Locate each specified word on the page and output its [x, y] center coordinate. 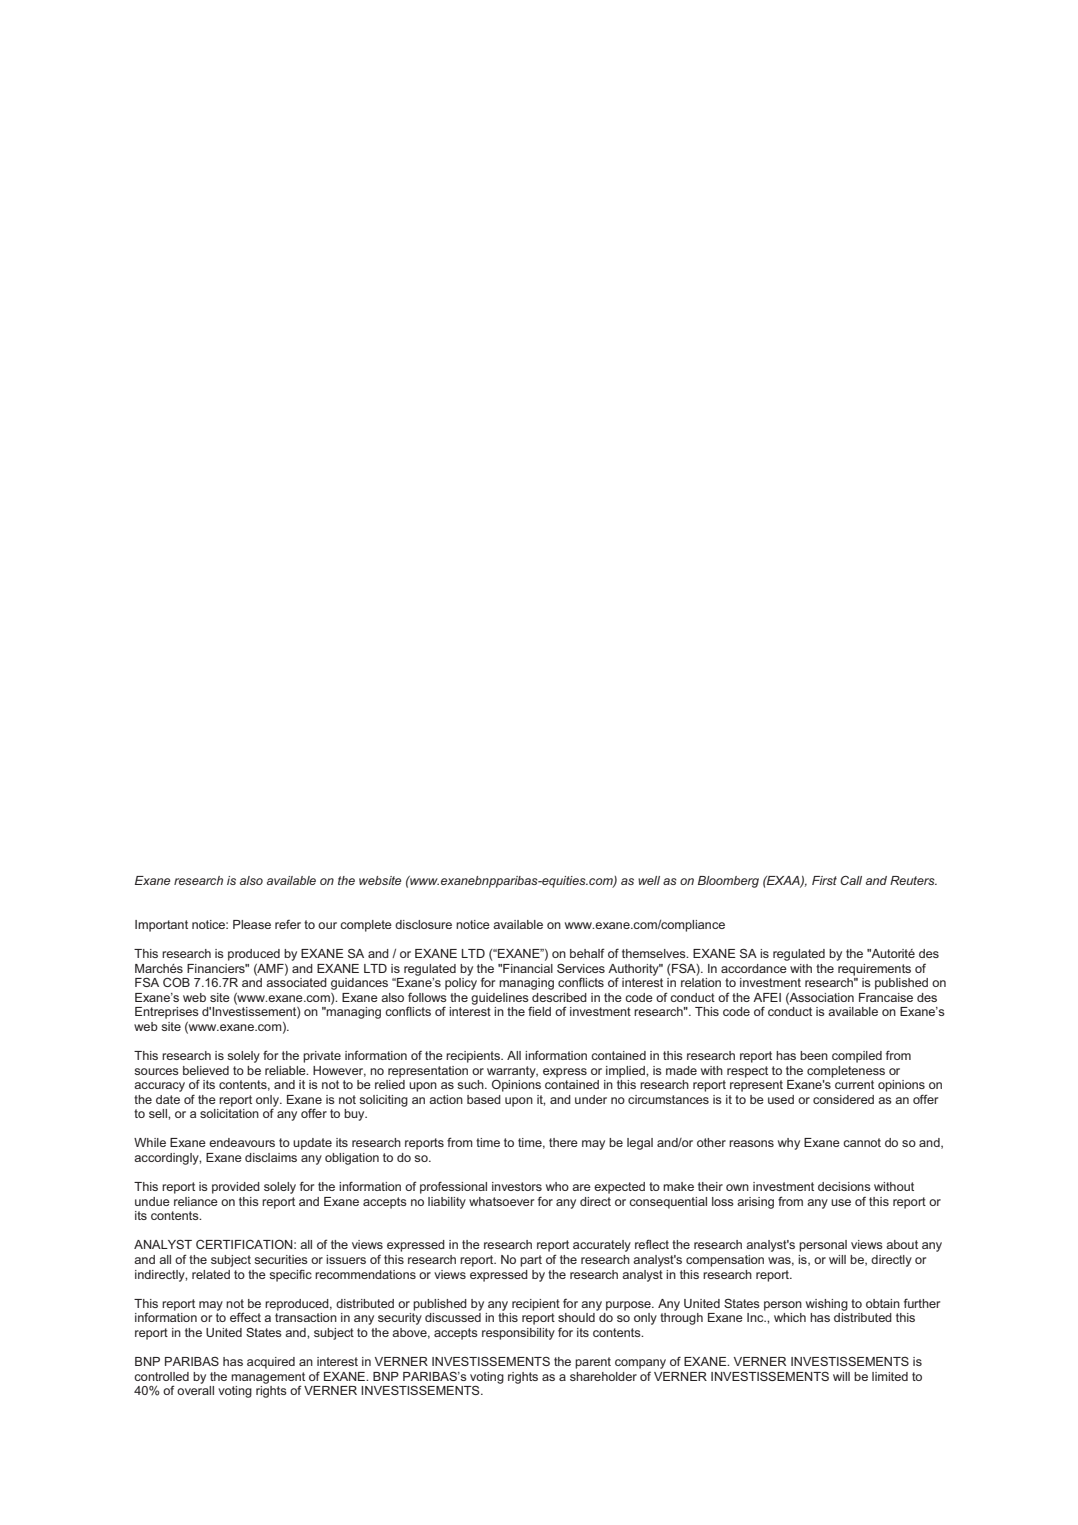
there [563, 1142]
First [824, 880]
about [902, 1244]
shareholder [603, 1376]
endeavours [242, 1142]
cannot [862, 1142]
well [649, 880]
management [268, 1379]
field [539, 1011]
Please [252, 924]
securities [281, 1259]
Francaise [886, 997]
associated [296, 982]
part [531, 1261]
